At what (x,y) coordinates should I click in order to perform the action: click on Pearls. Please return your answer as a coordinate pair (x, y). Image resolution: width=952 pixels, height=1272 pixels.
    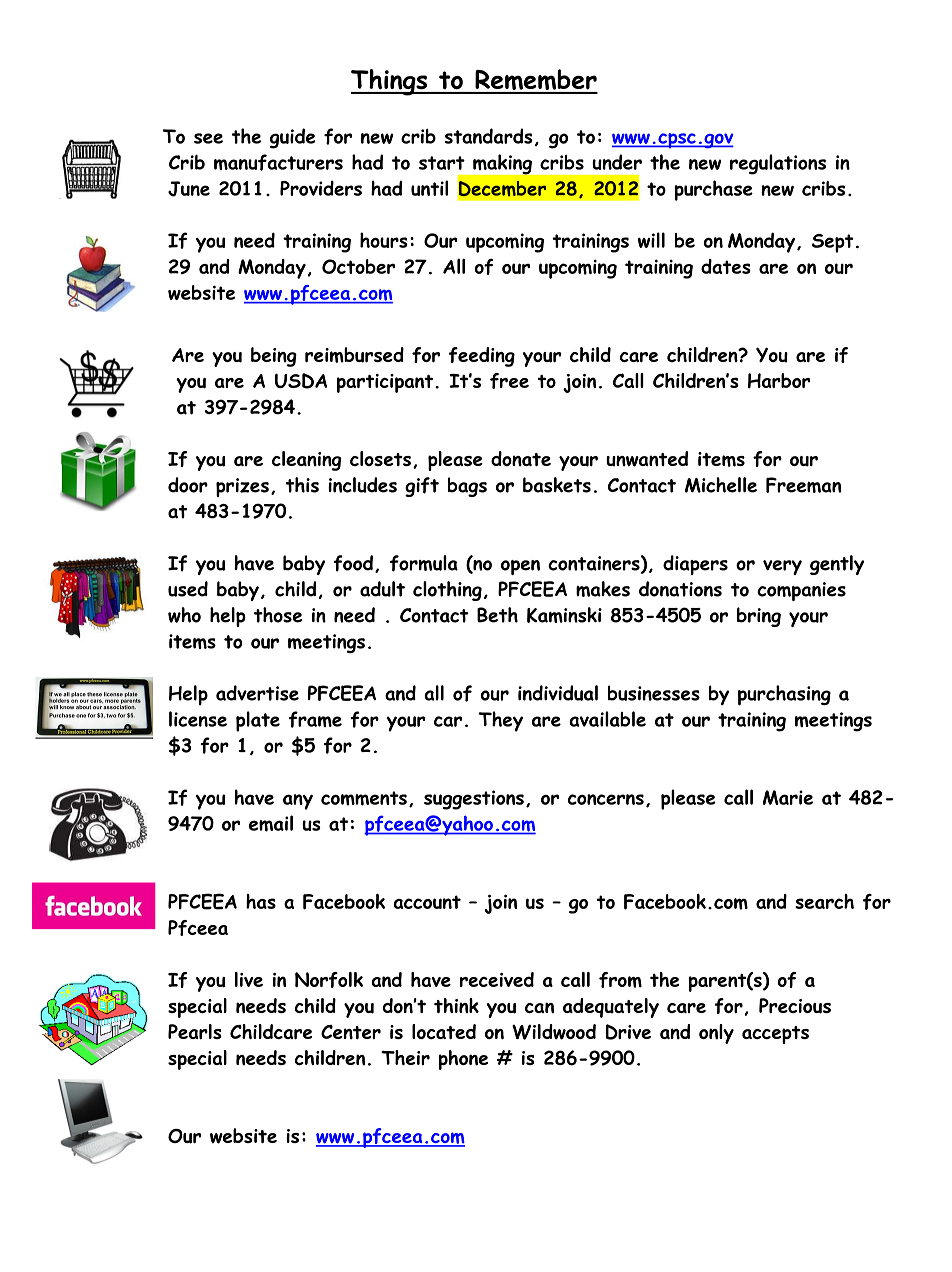
    Looking at the image, I should click on (195, 1031).
